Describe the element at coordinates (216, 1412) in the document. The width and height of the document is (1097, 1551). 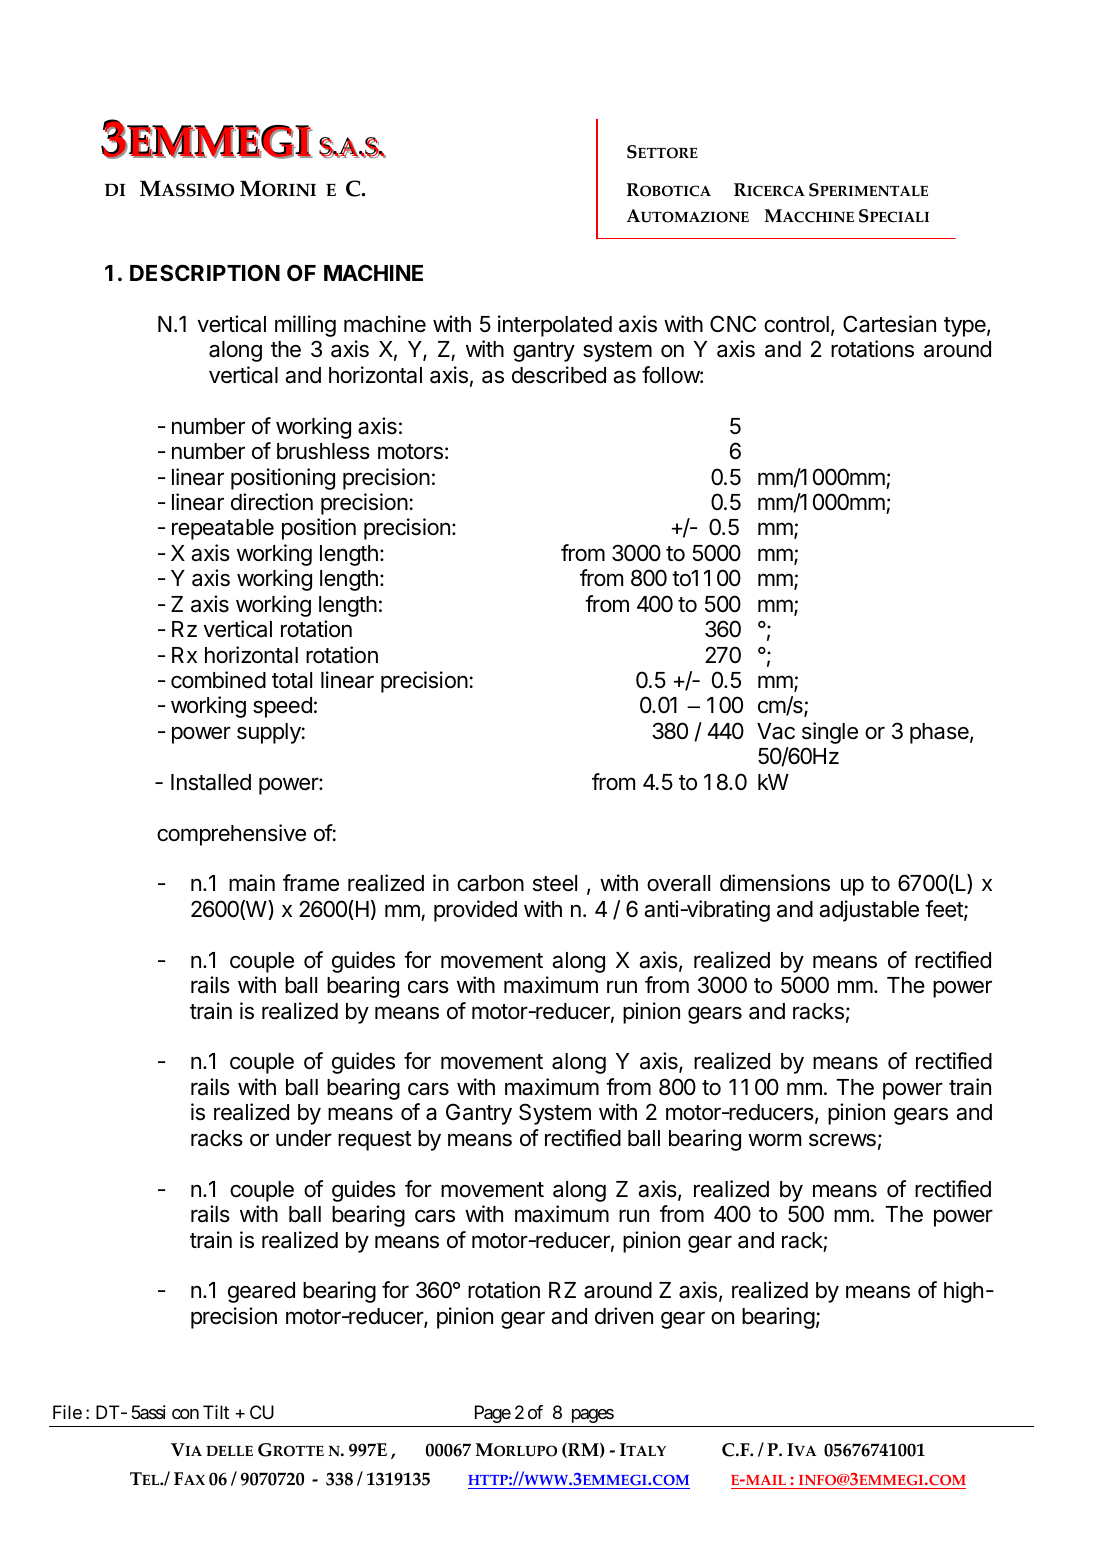
I see `Tilt` at that location.
